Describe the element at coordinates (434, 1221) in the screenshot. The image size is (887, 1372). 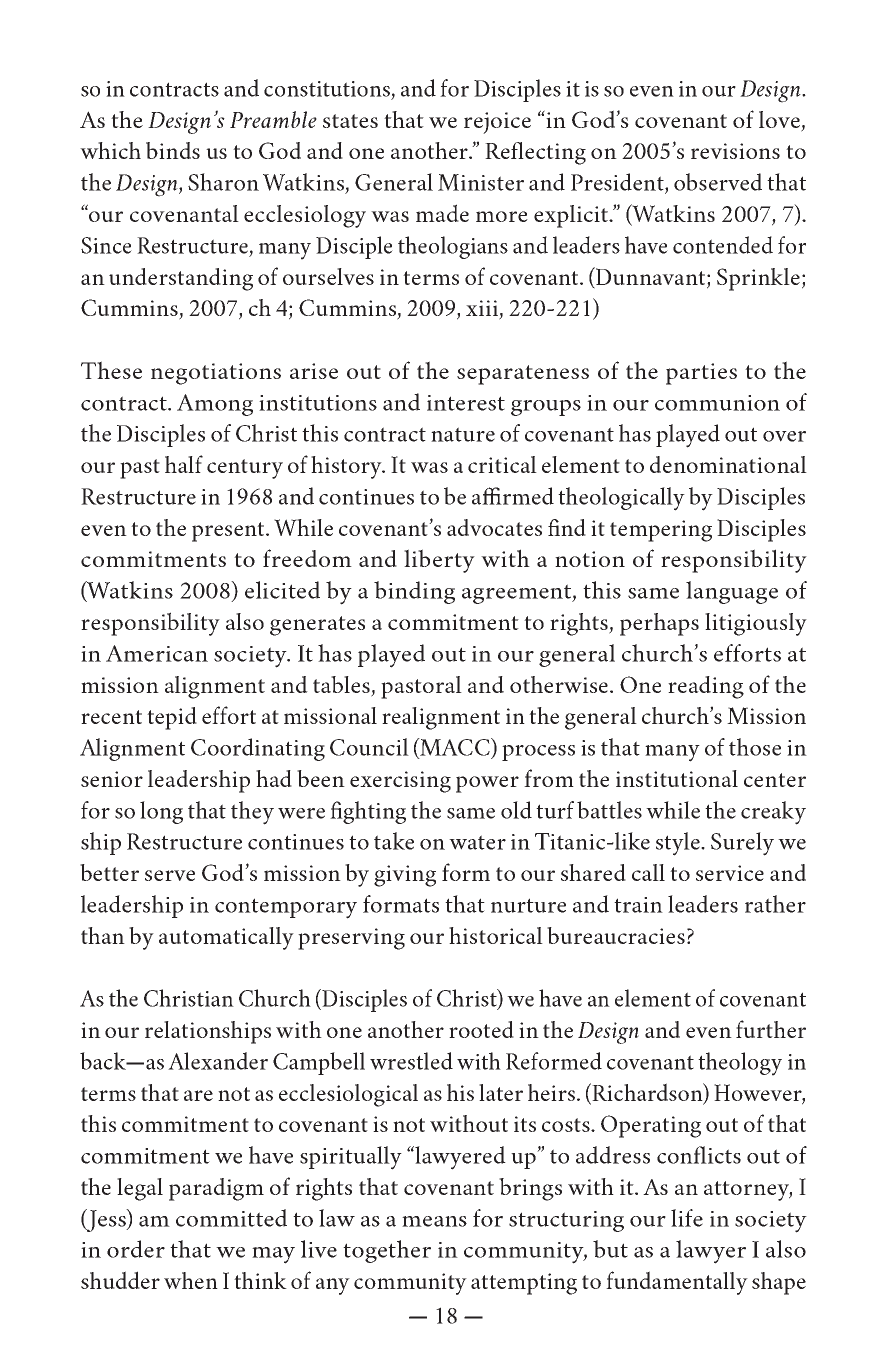
I see `means` at that location.
